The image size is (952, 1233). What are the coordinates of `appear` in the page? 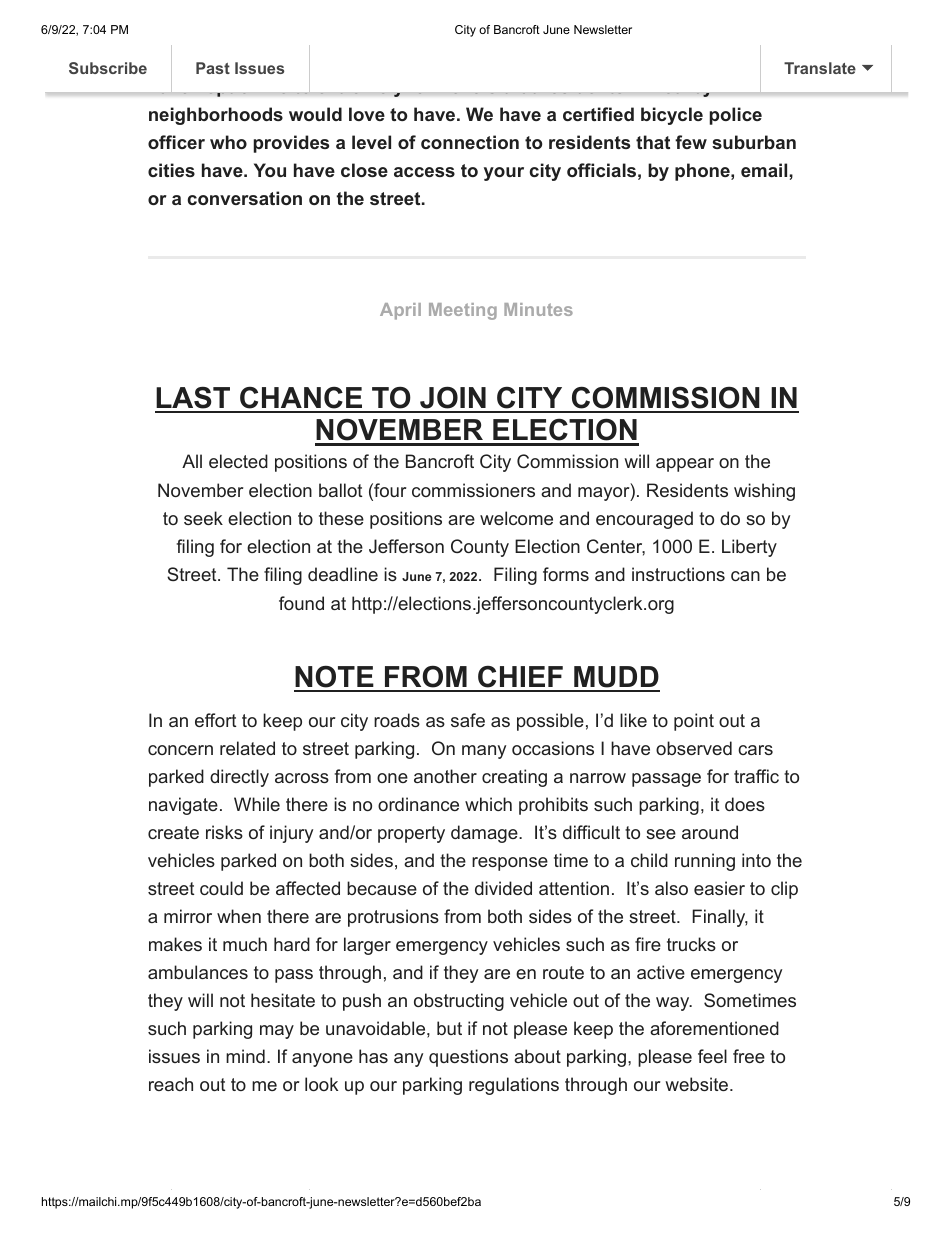 It's located at (685, 465).
